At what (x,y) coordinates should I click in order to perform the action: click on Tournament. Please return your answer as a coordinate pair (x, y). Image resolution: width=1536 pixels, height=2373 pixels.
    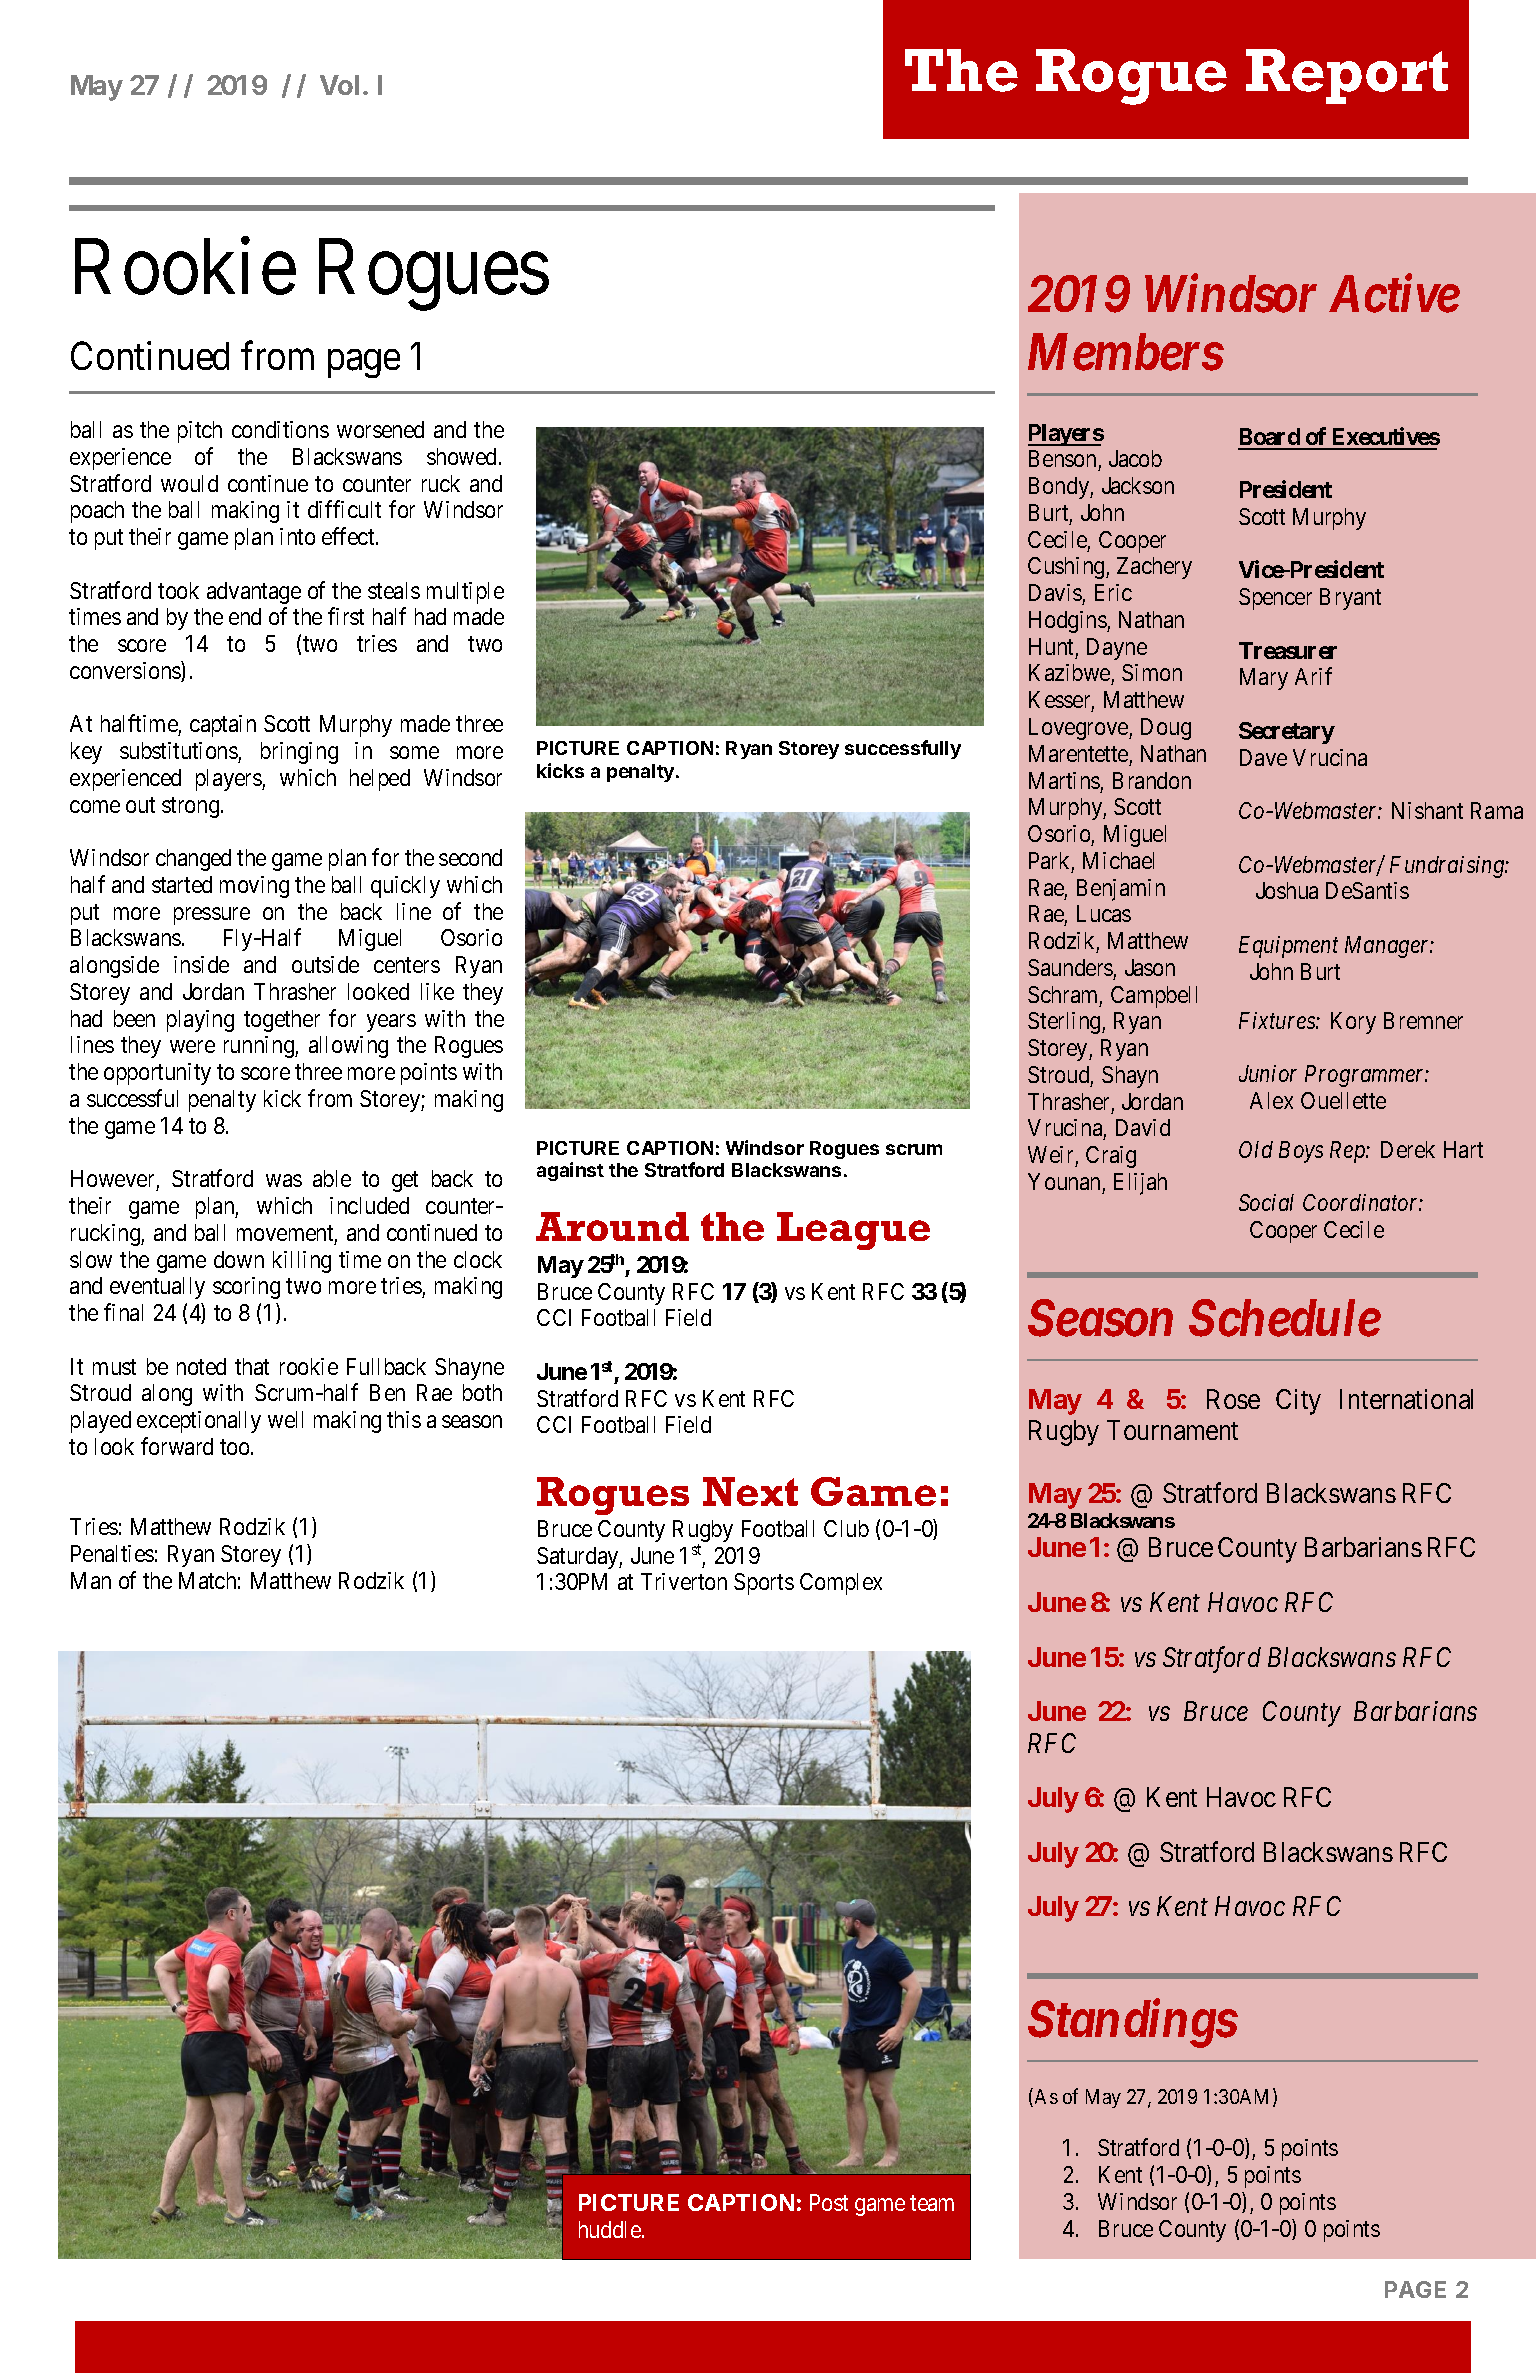
    Looking at the image, I should click on (1172, 1430).
